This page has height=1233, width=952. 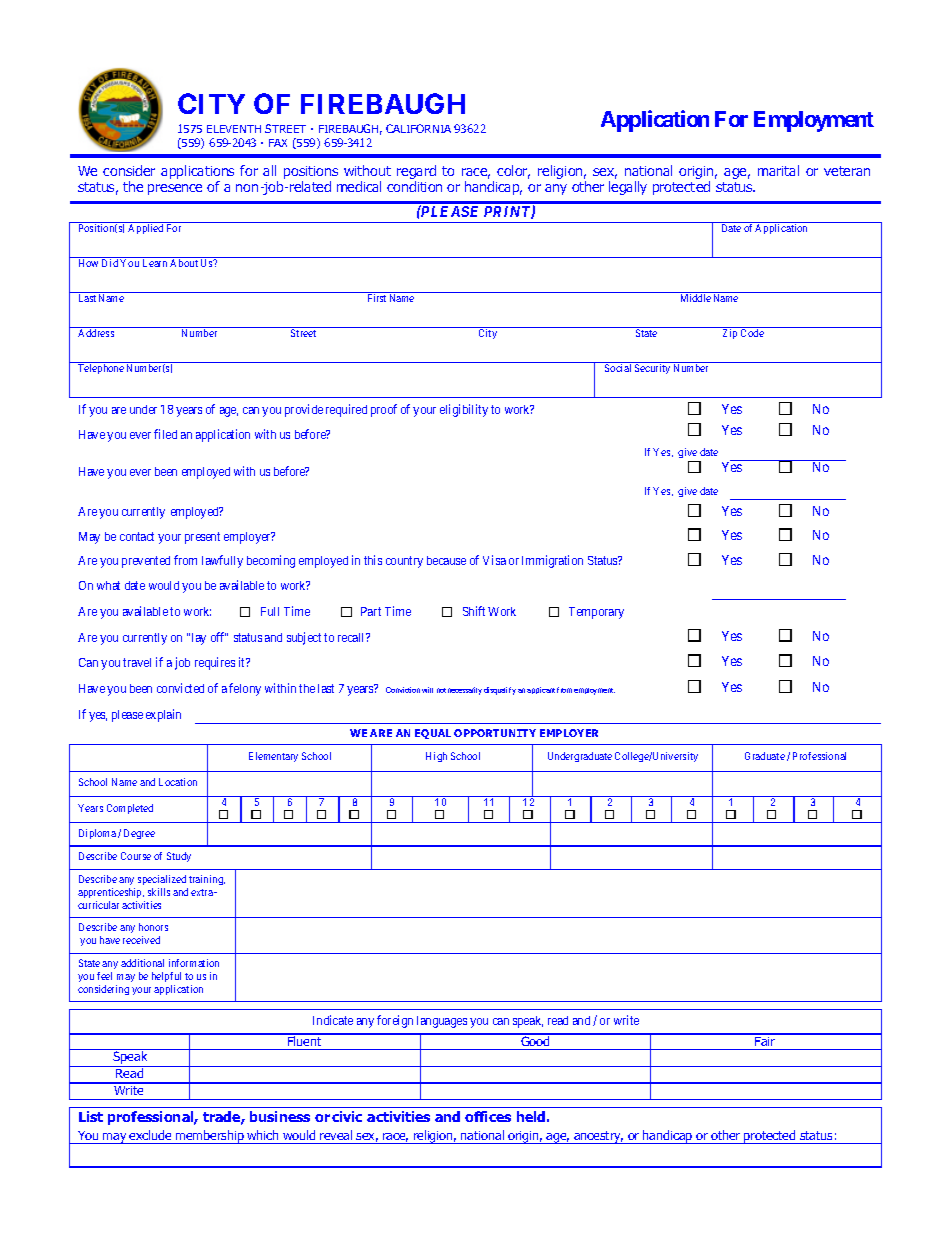 What do you see at coordinates (488, 1116) in the page?
I see `offices` at bounding box center [488, 1116].
